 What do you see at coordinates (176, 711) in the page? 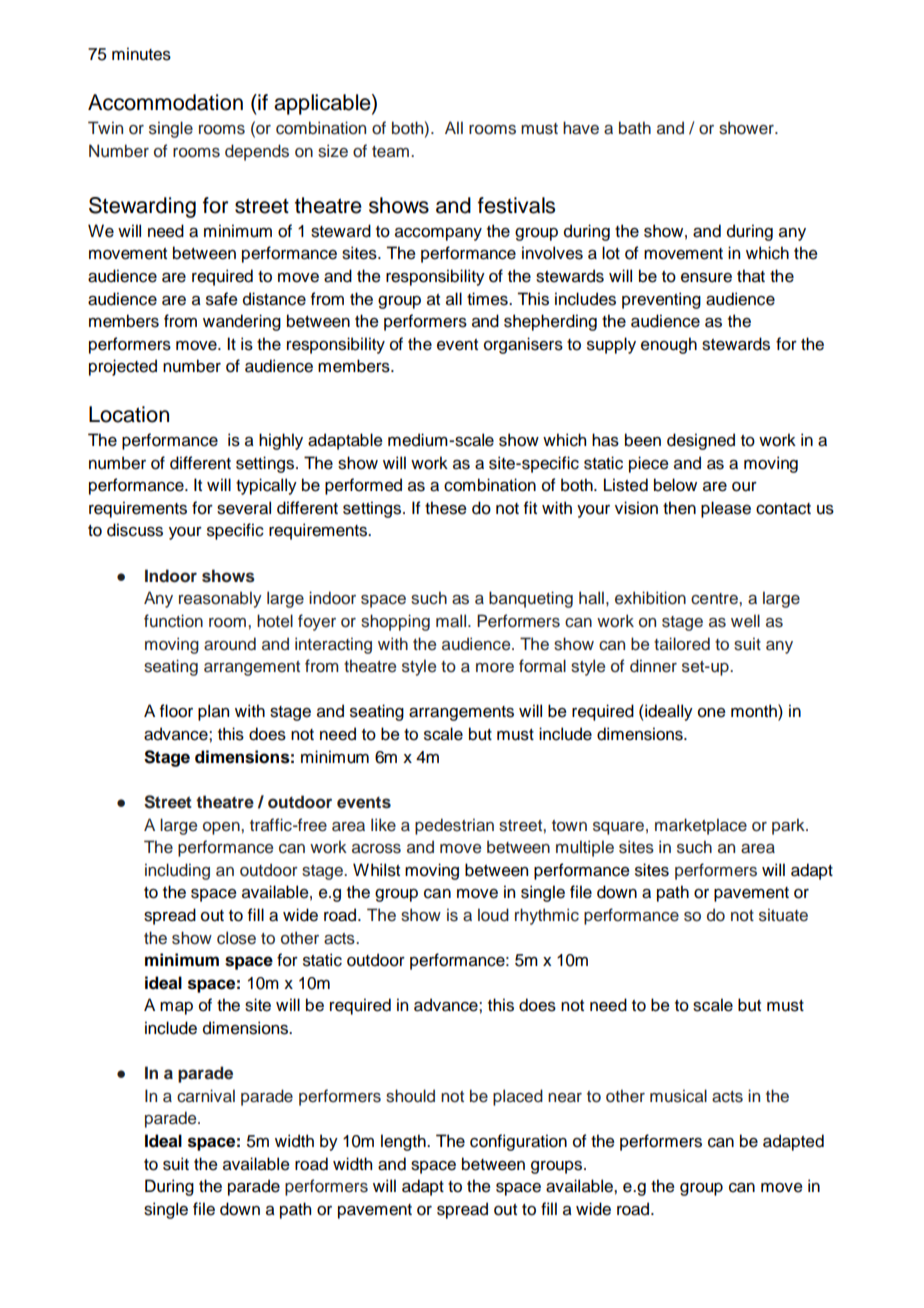
I see `floor` at bounding box center [176, 711].
